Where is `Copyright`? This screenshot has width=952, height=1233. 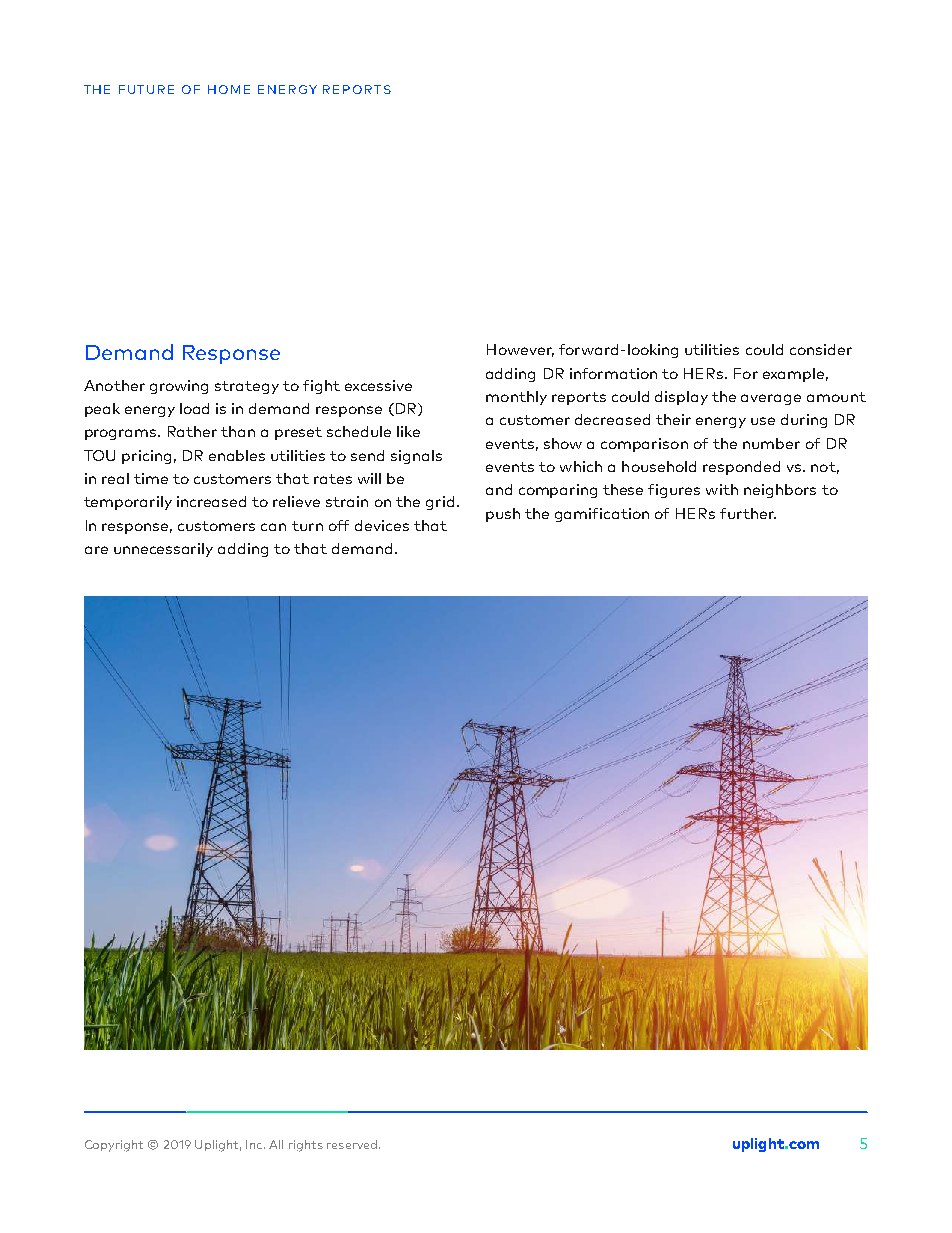
Copyright is located at coordinates (114, 1146).
